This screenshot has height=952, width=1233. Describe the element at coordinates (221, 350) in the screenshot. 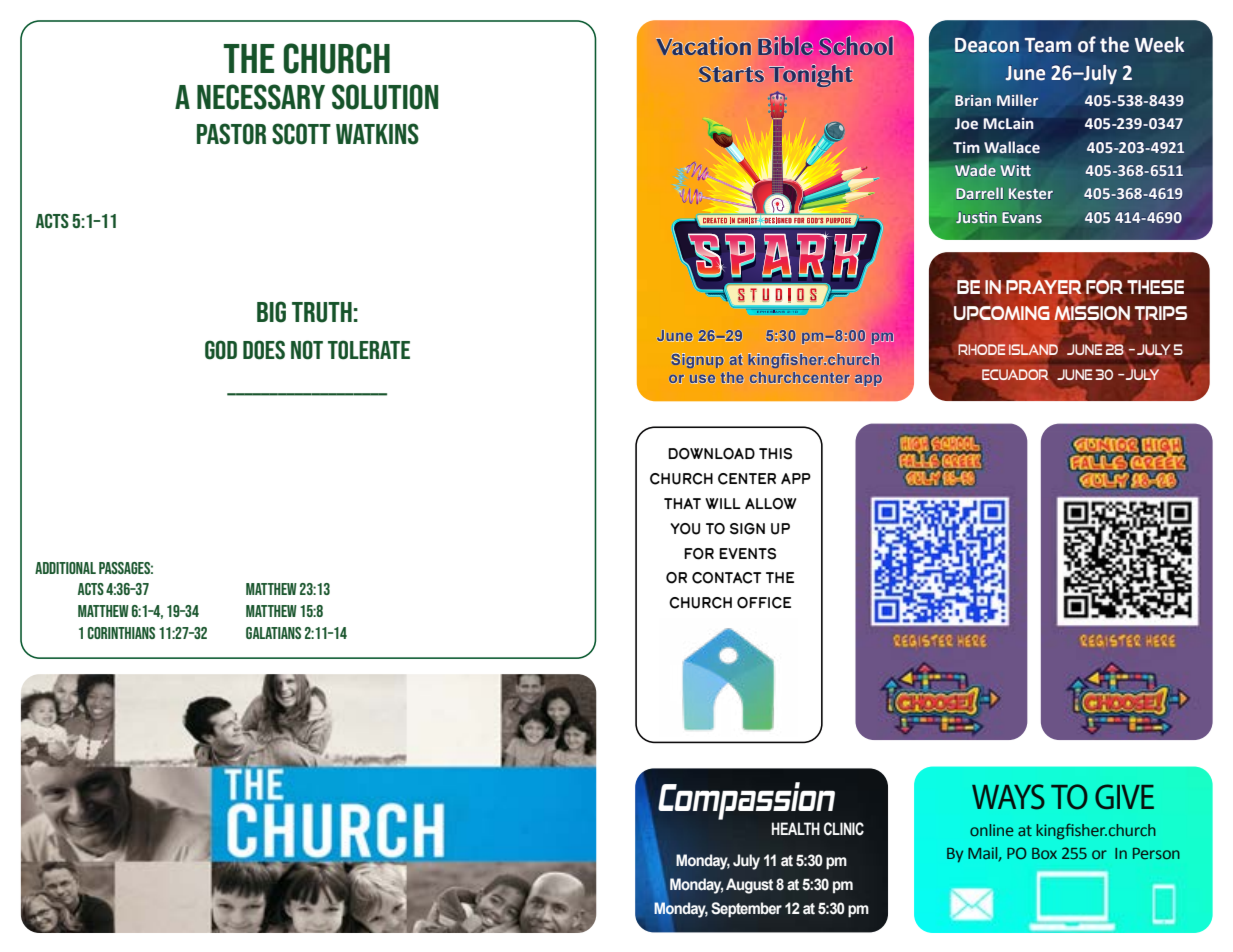

I see `God` at that location.
